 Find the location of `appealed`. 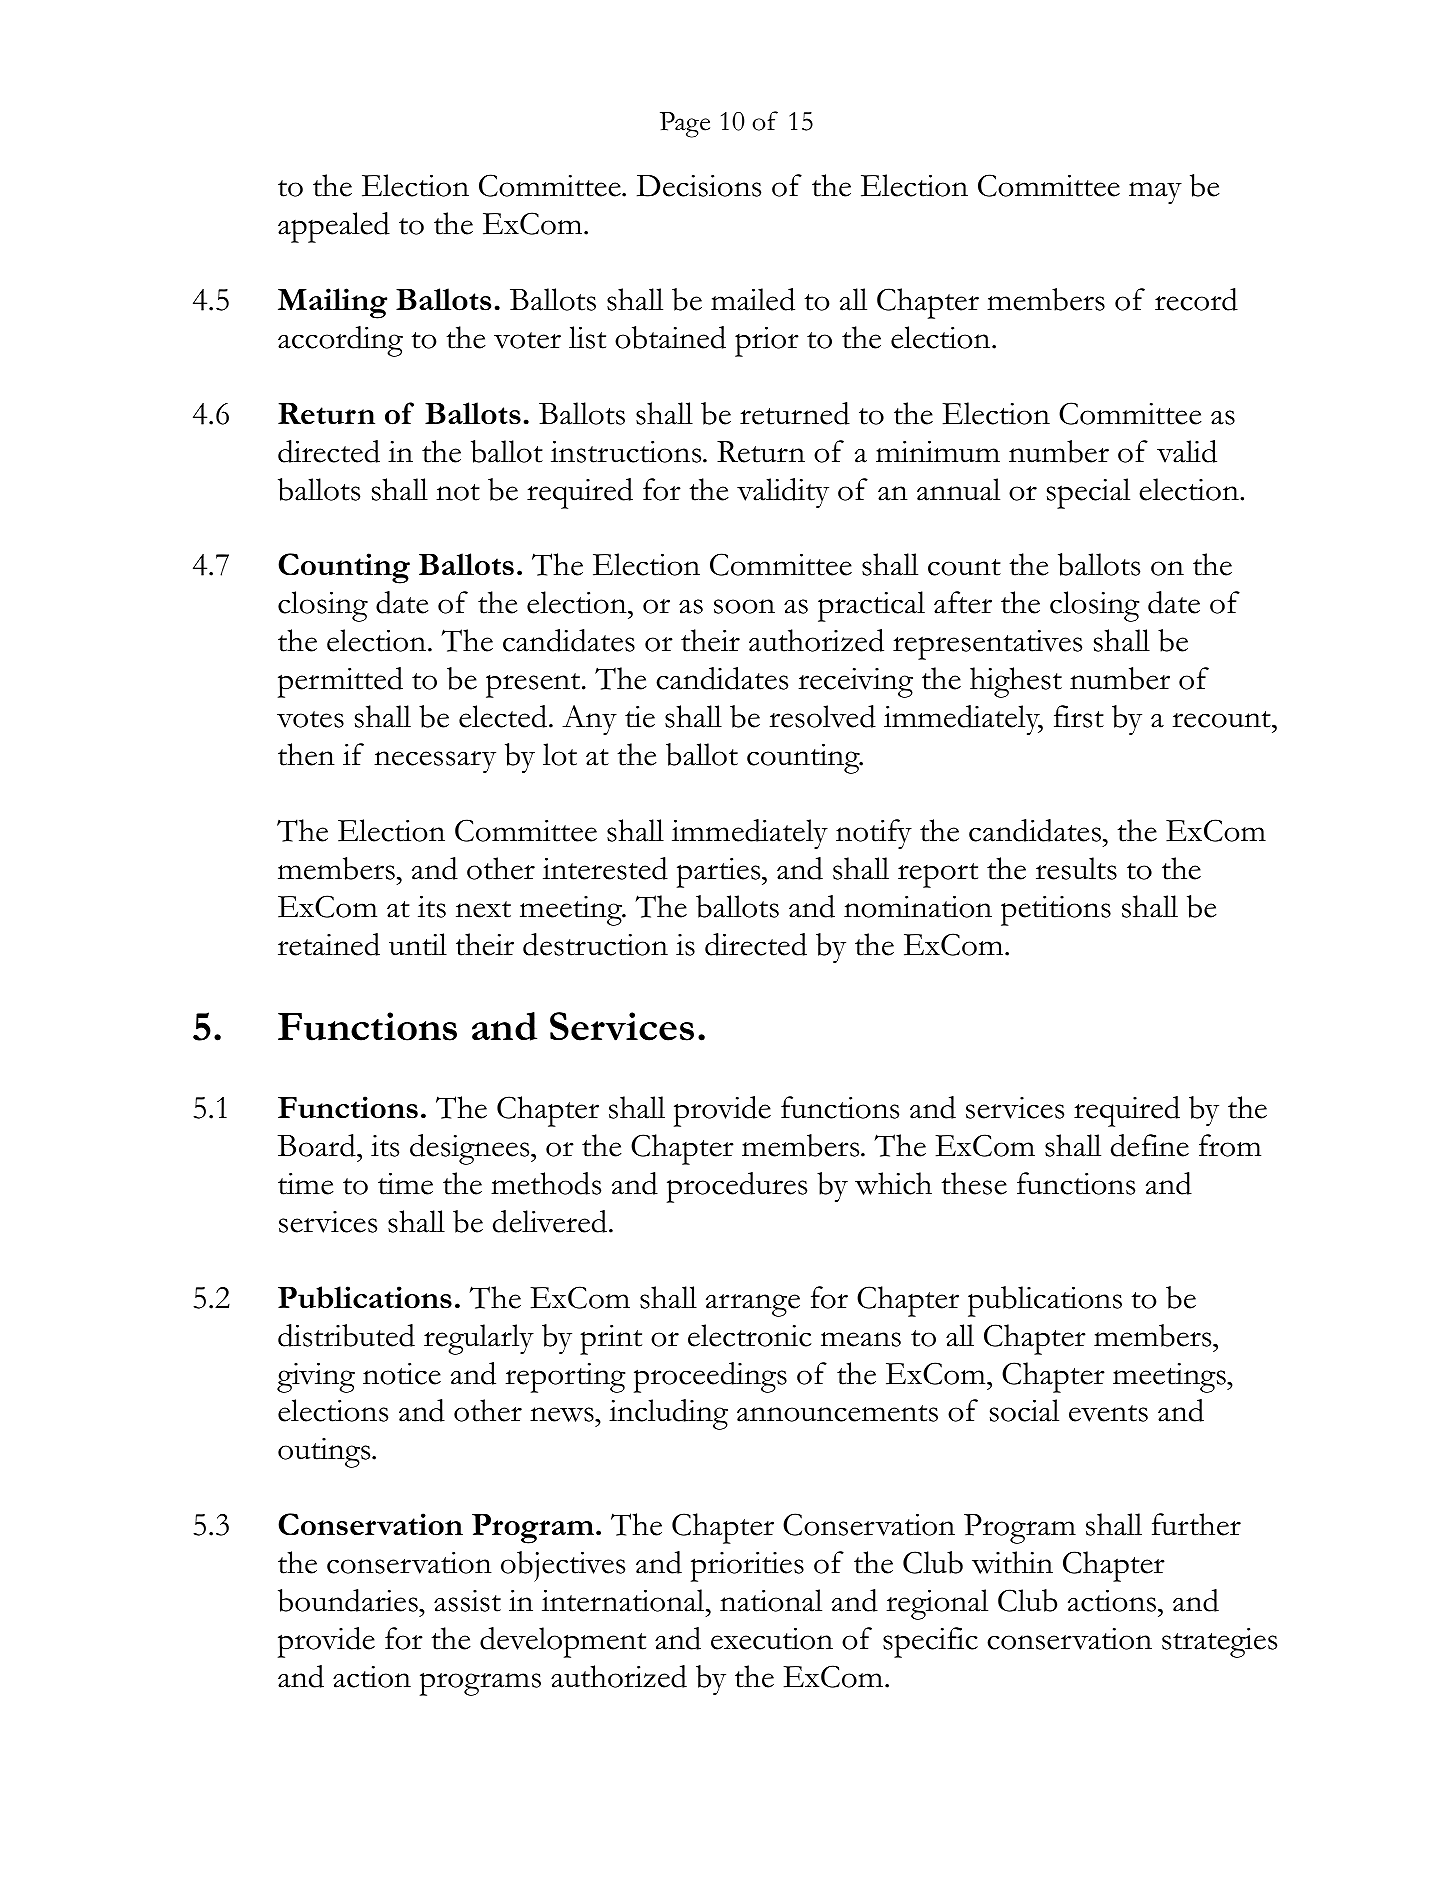

appealed is located at coordinates (334, 227).
